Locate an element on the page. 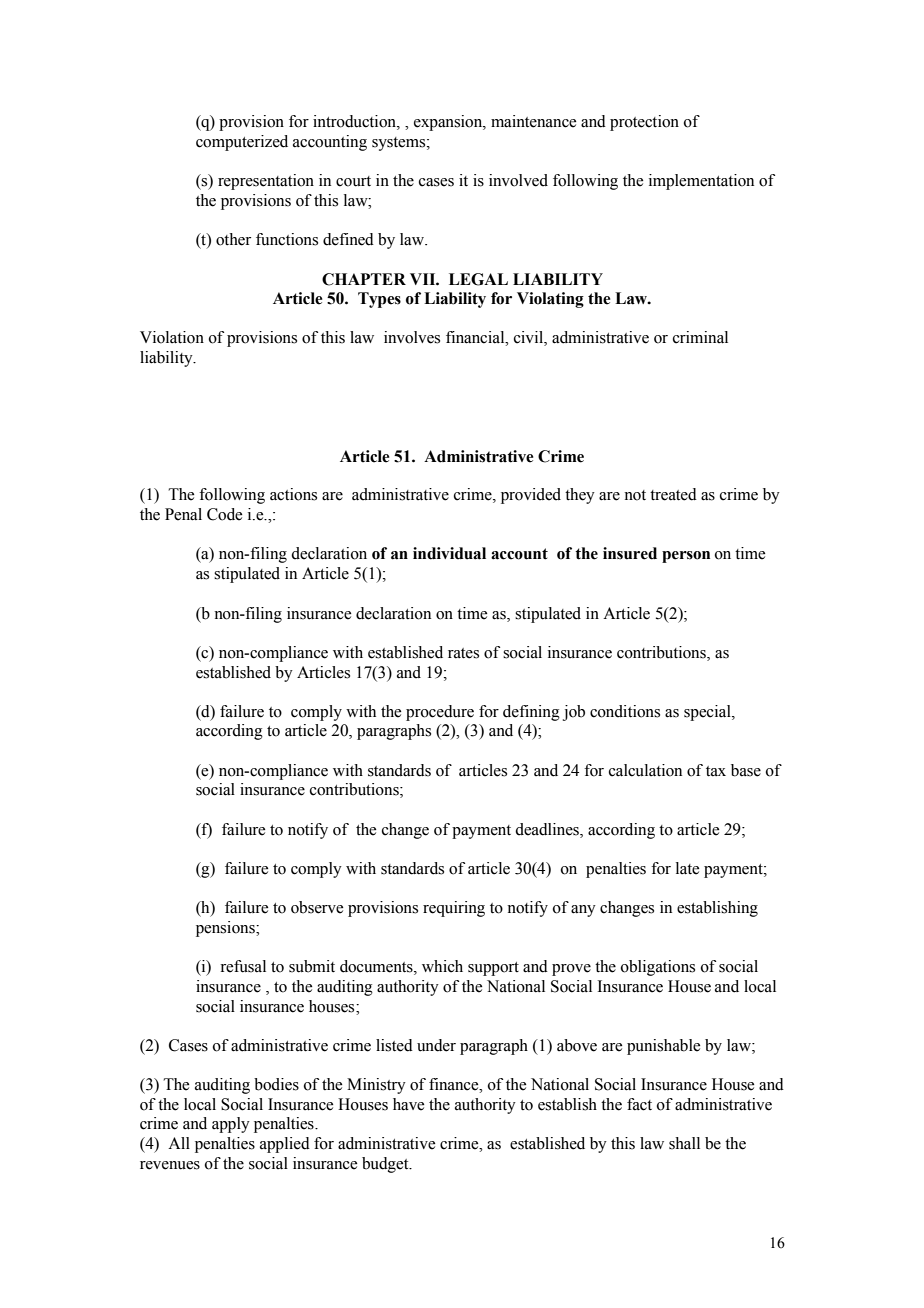 Image resolution: width=924 pixels, height=1308 pixels. calculation is located at coordinates (645, 770).
